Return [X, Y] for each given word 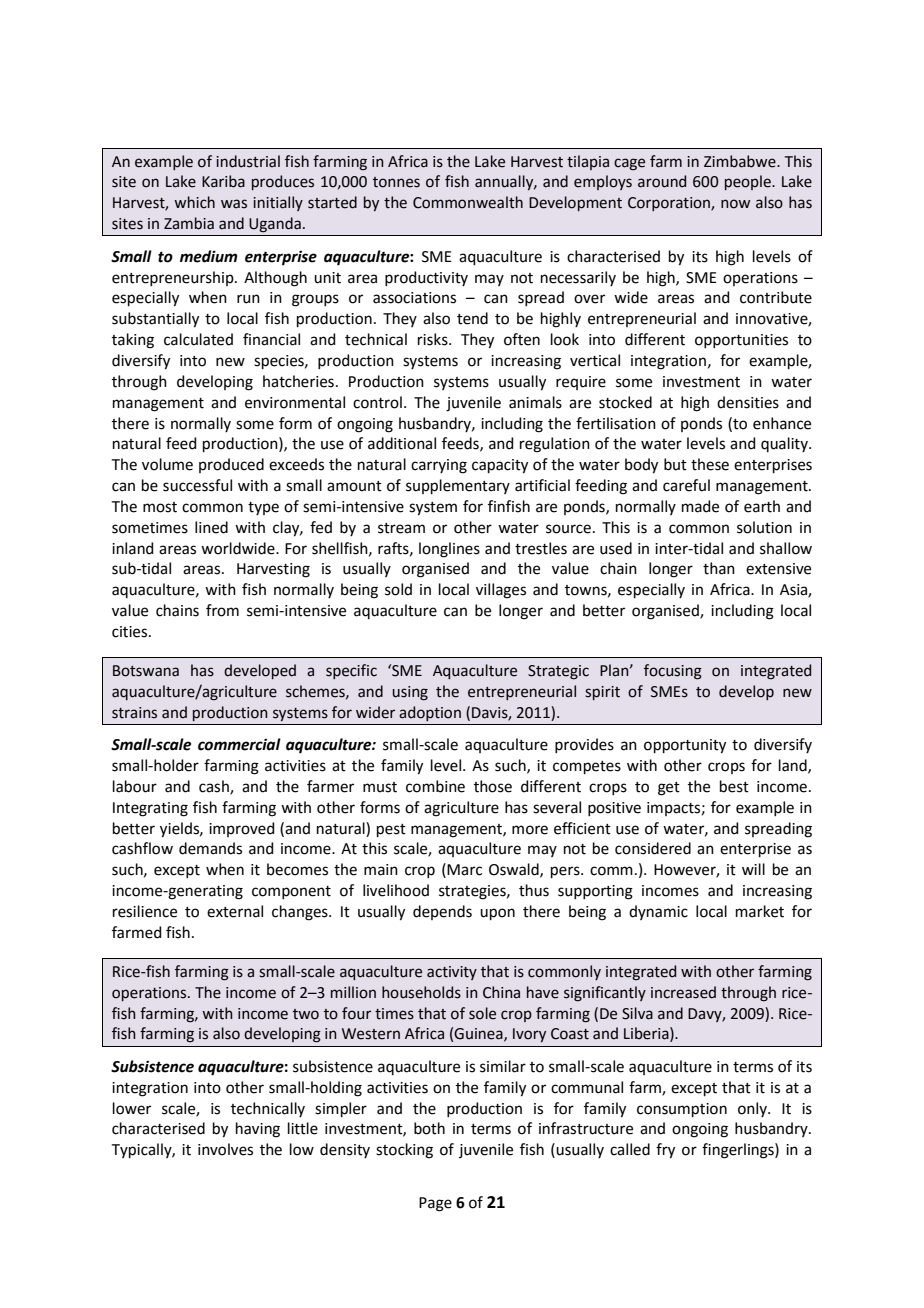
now [735, 204]
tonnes [396, 182]
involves [225, 1149]
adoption [430, 713]
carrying [439, 466]
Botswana [146, 671]
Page [435, 1204]
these [710, 464]
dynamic [658, 912]
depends [442, 912]
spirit [602, 693]
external [235, 911]
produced [231, 465]
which [194, 202]
